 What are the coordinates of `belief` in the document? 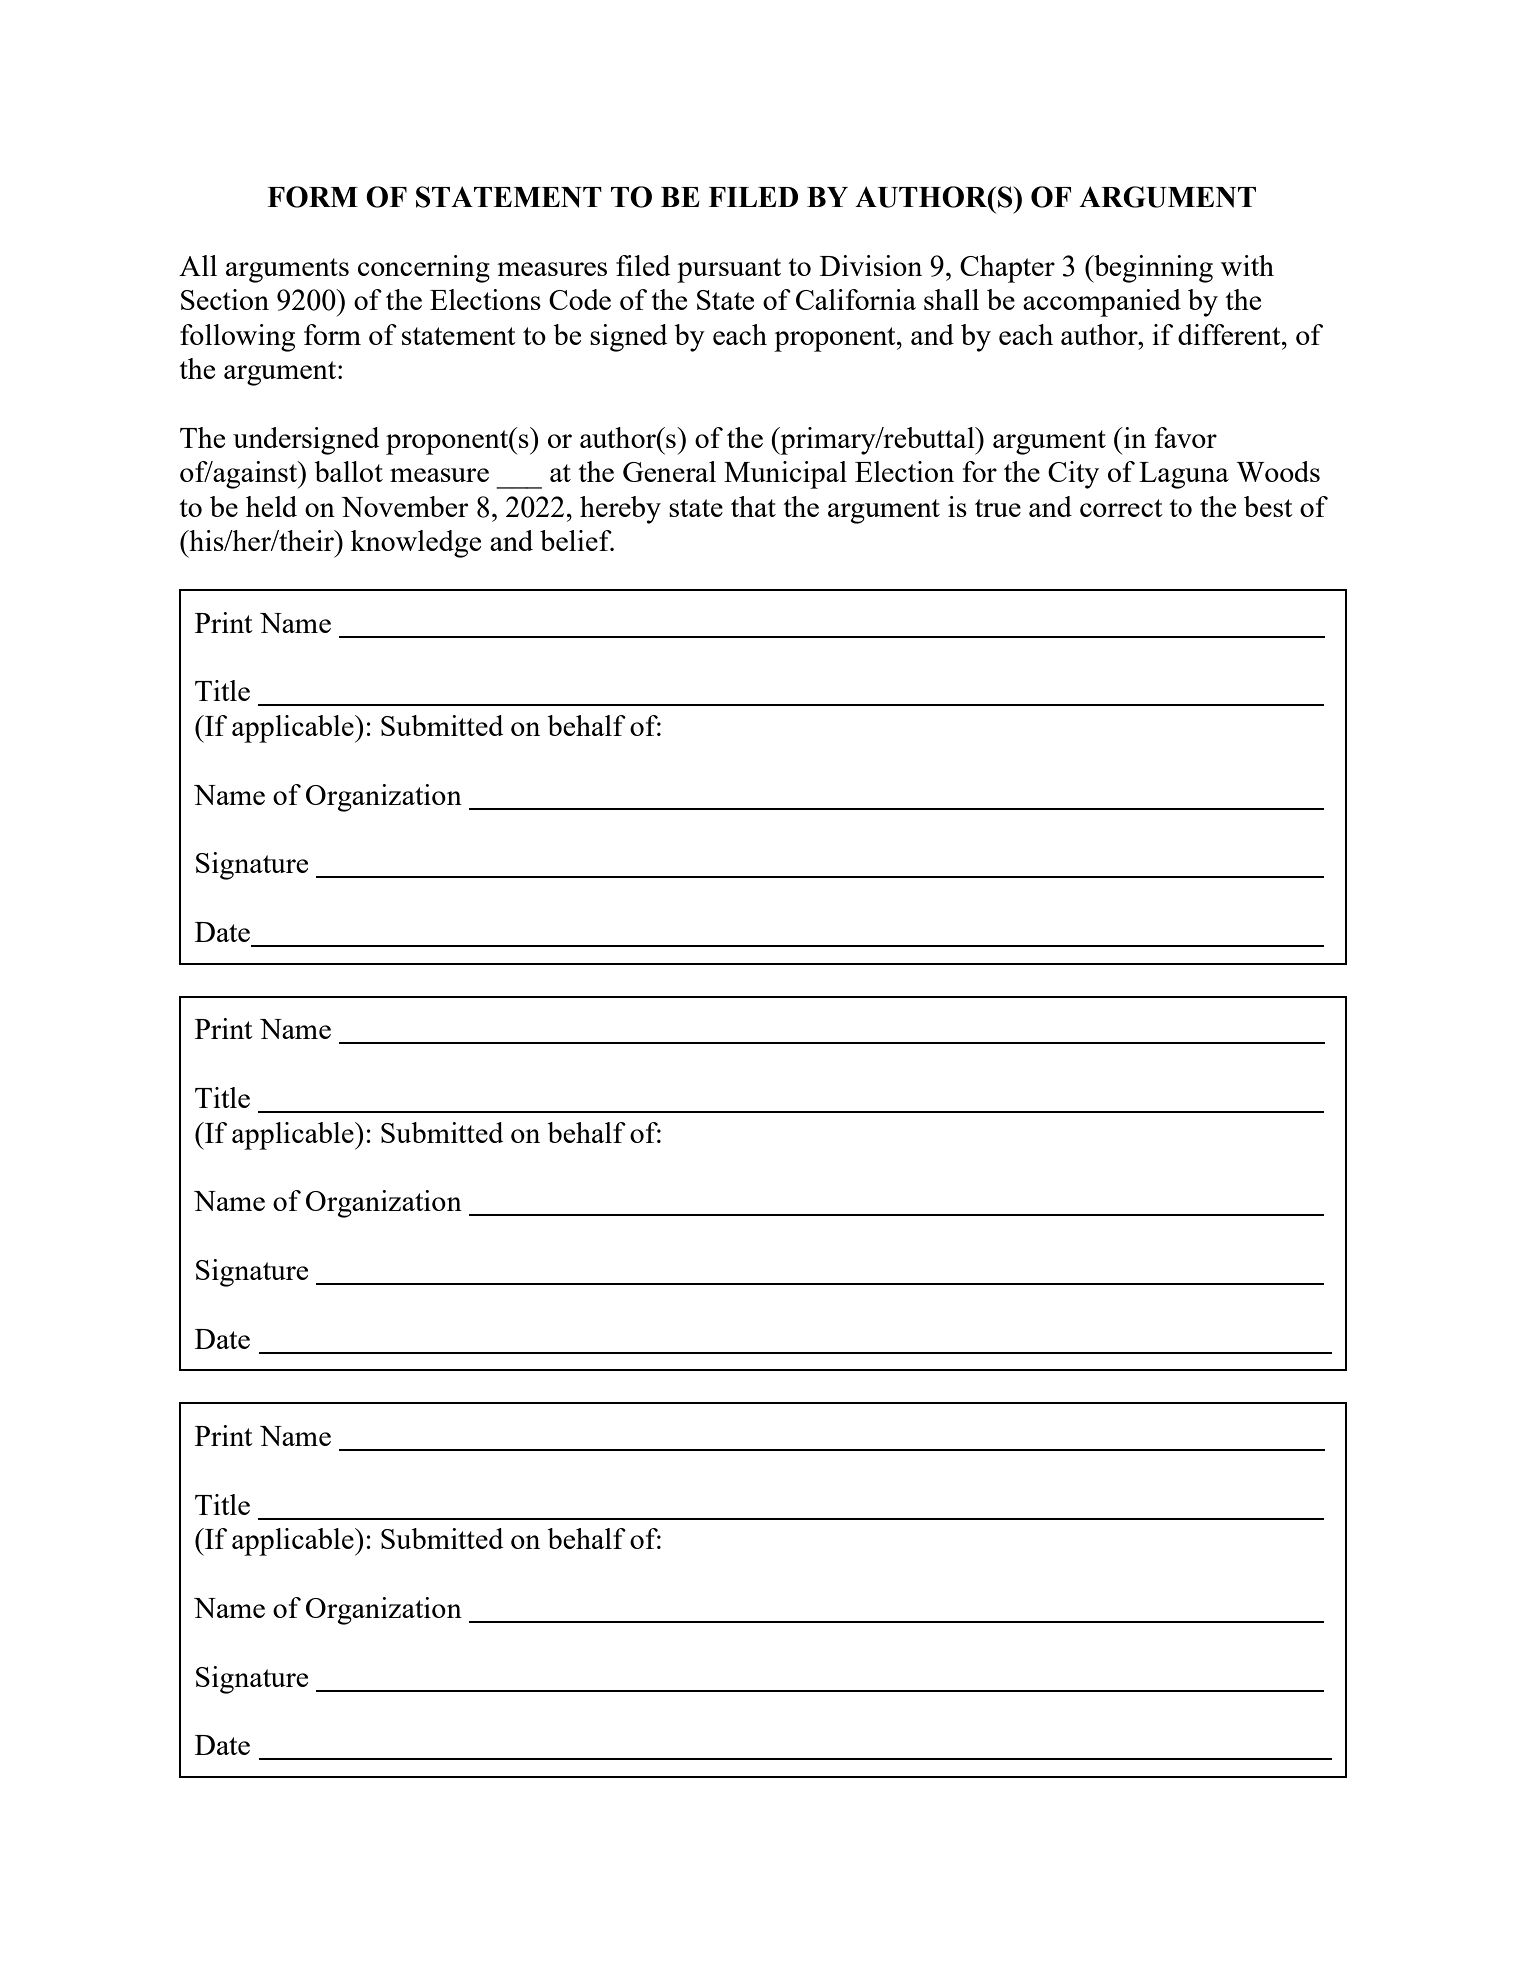 It's located at (577, 540).
